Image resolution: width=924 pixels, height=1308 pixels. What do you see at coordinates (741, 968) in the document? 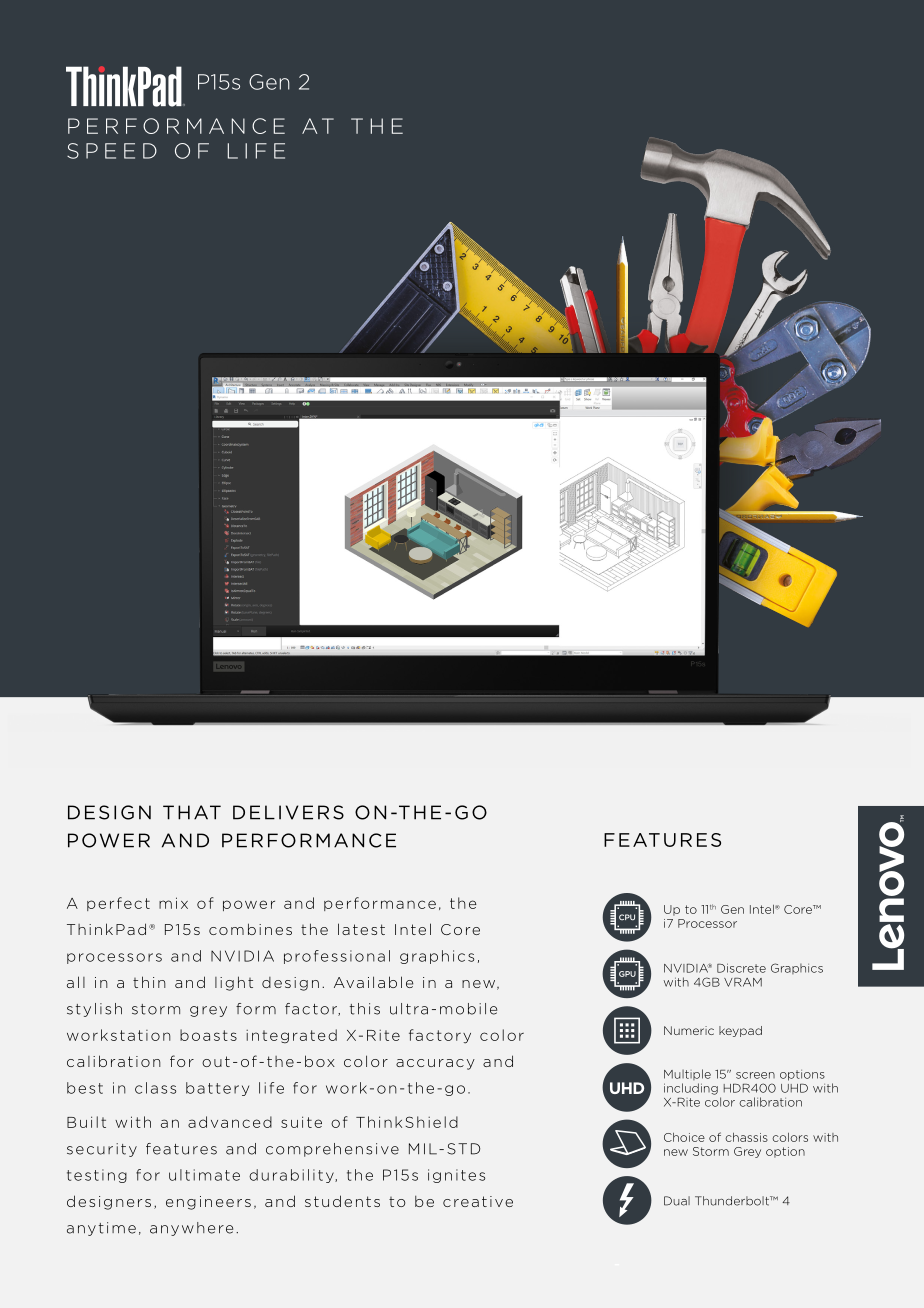
I see `Discrete` at bounding box center [741, 968].
